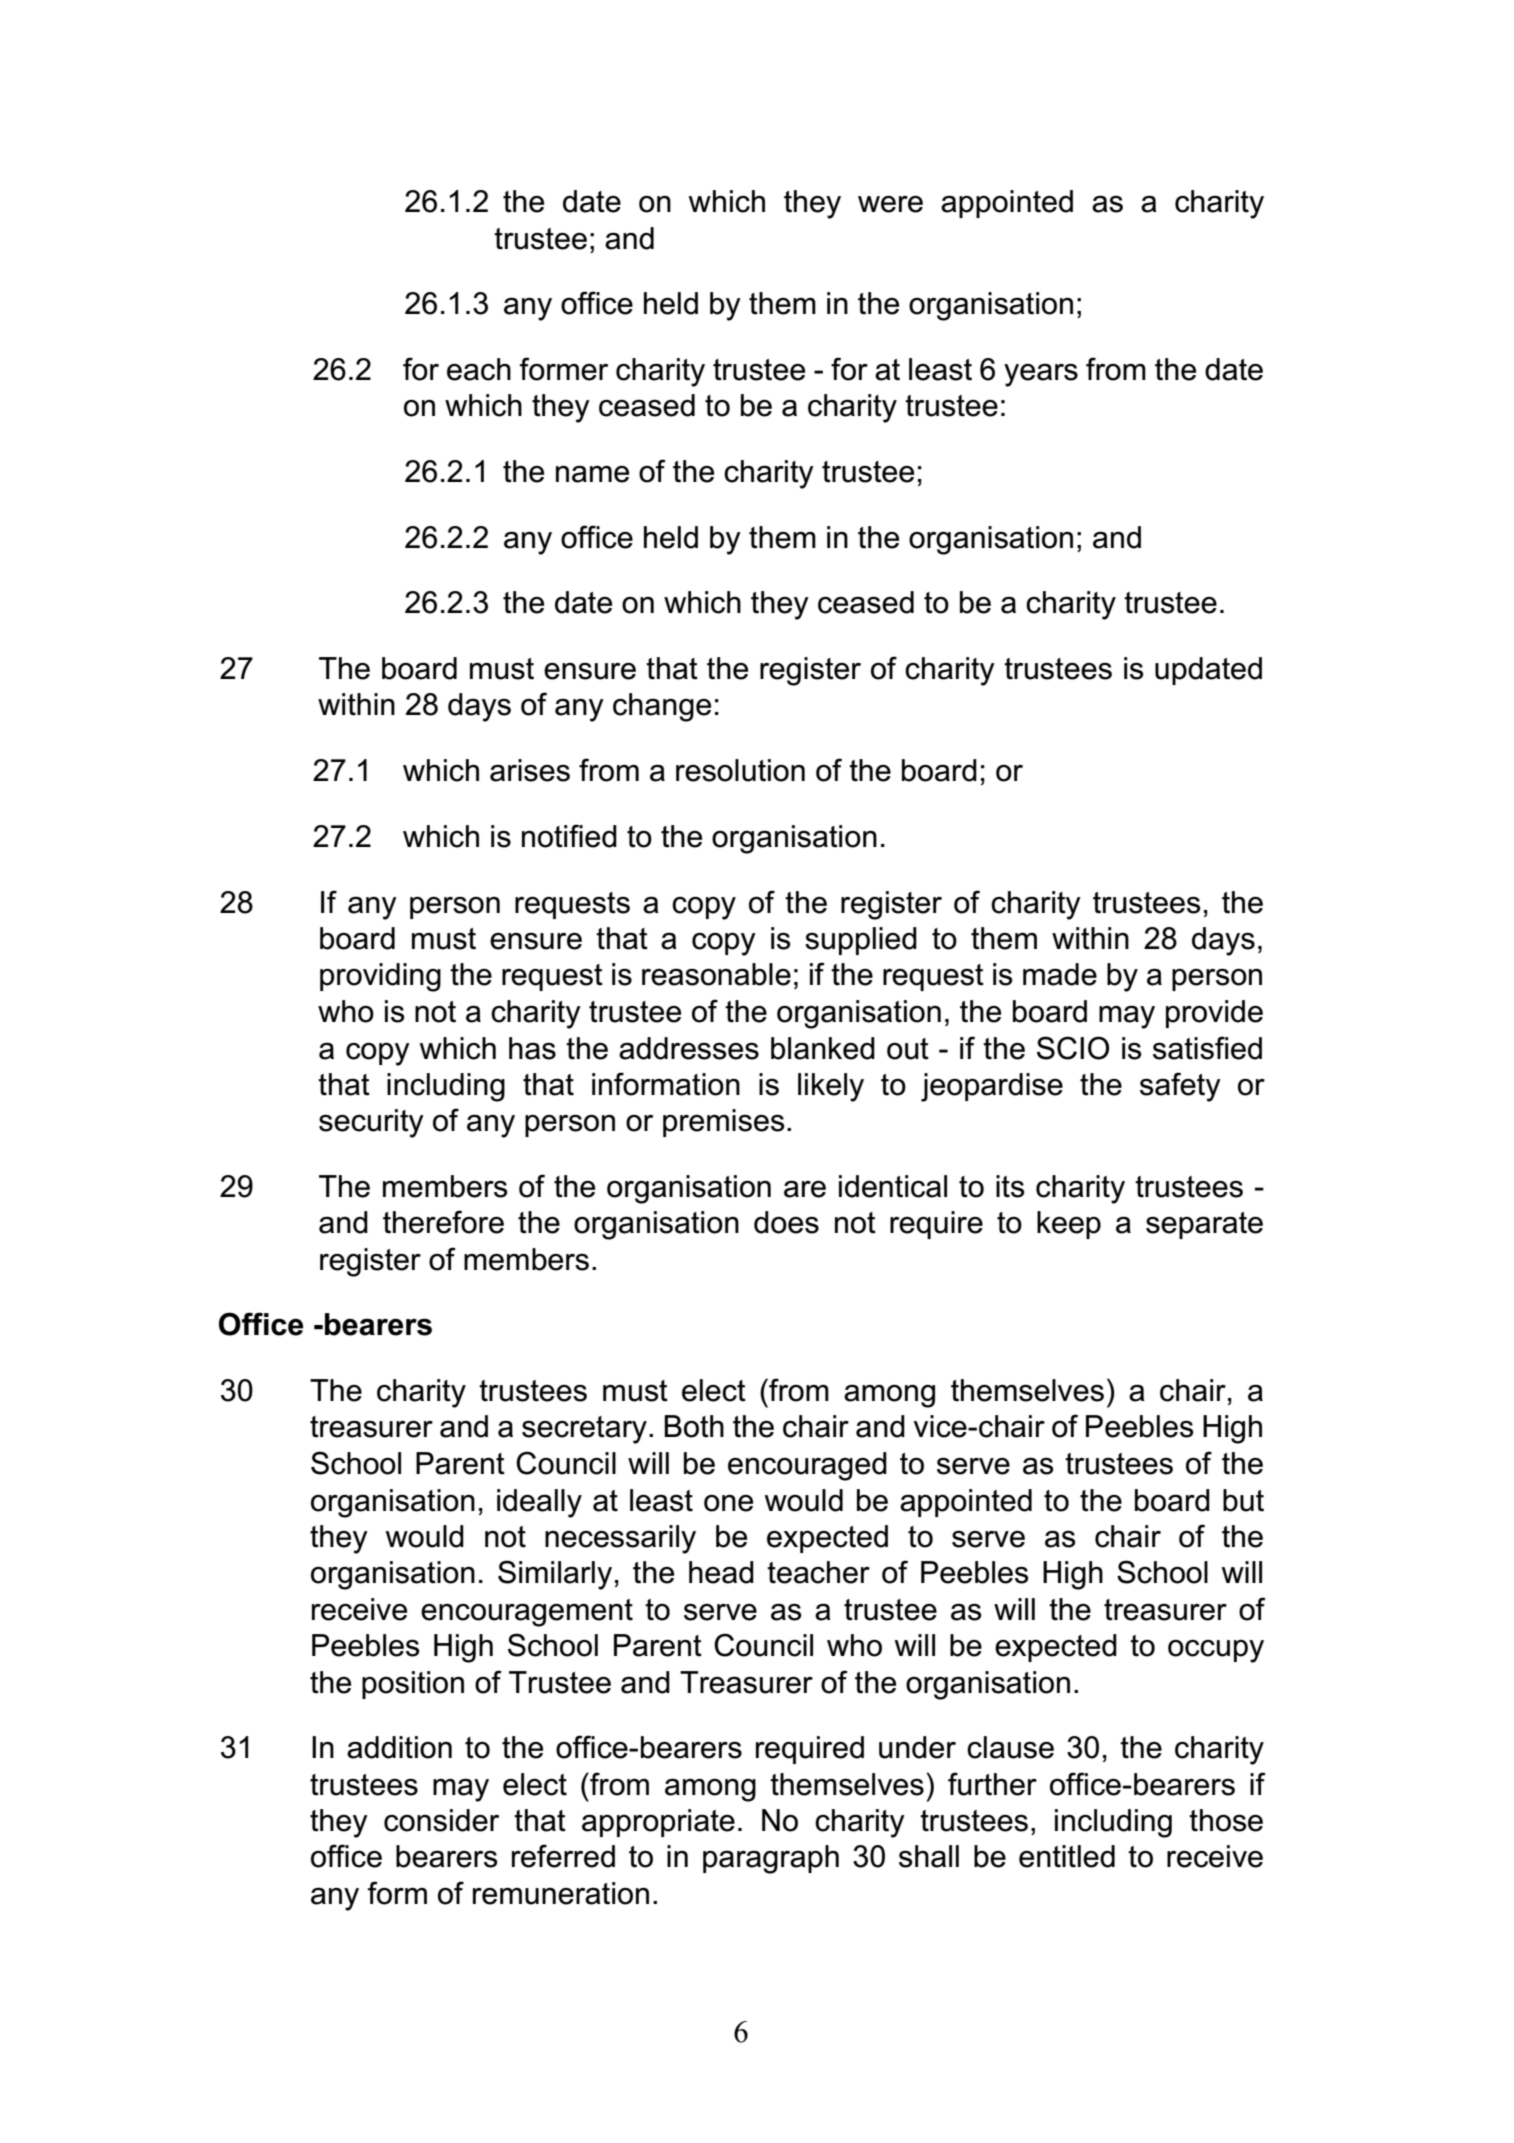 The width and height of the page is (1514, 2143). Describe the element at coordinates (1214, 1014) in the page. I see `provide` at that location.
